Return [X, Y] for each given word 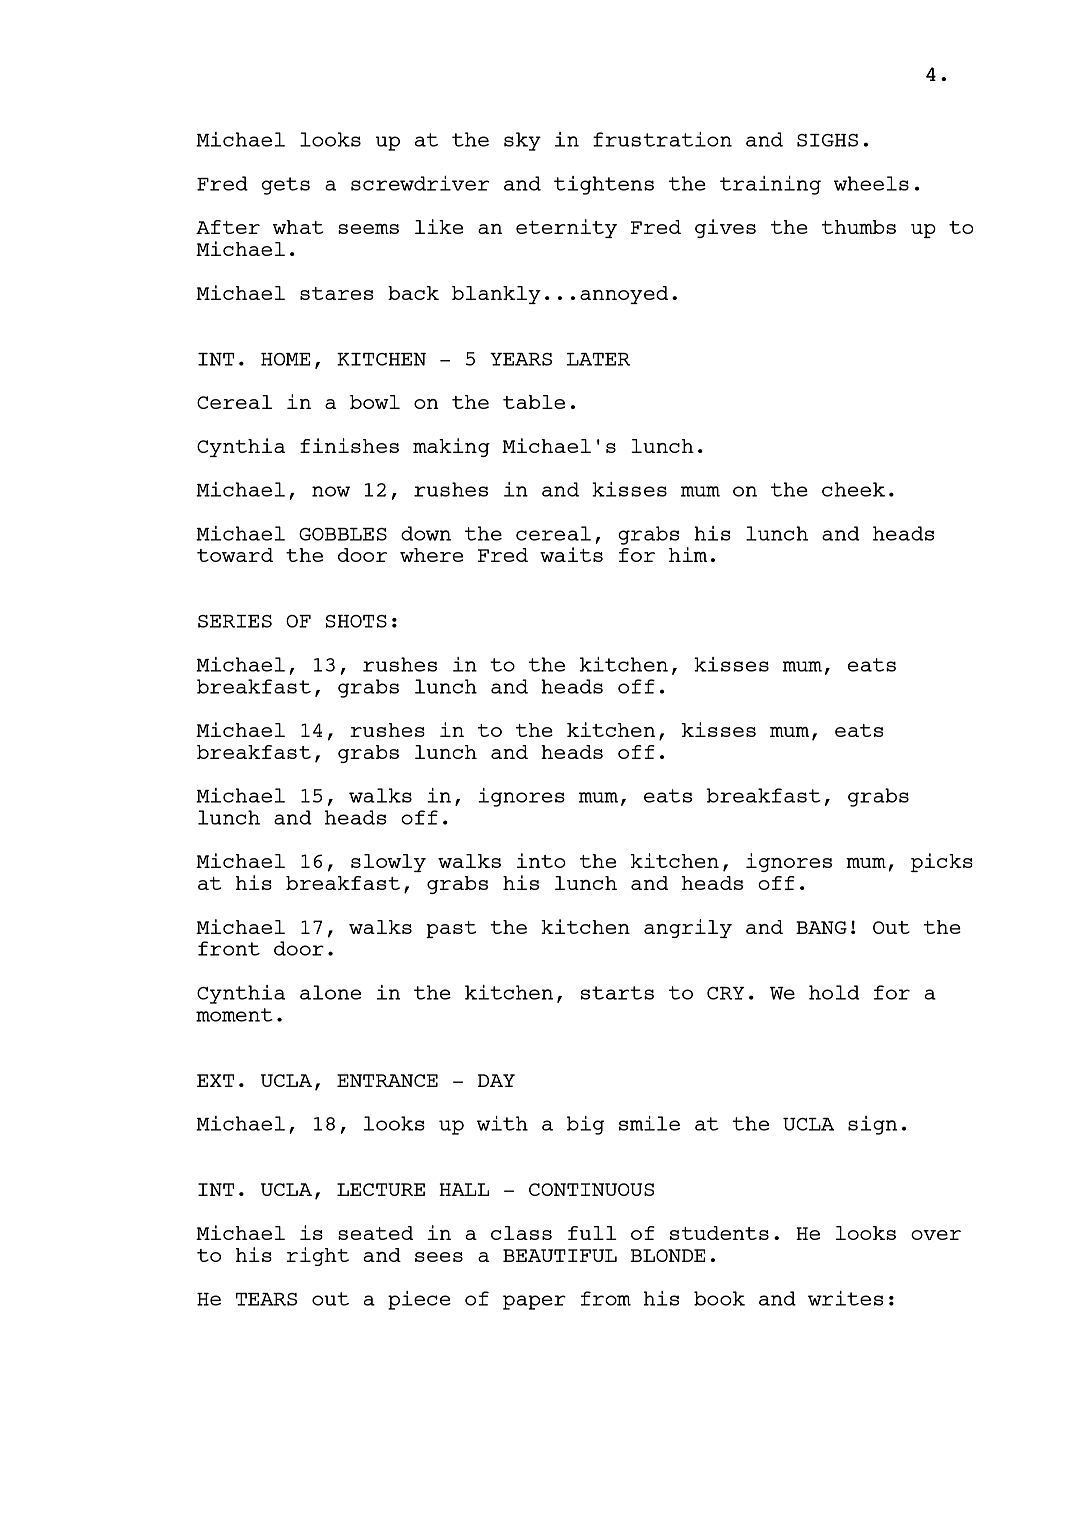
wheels [871, 183]
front [229, 948]
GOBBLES [343, 534]
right [318, 1256]
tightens [604, 185]
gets [286, 186]
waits [571, 554]
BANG [821, 927]
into [541, 860]
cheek [853, 489]
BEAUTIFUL [560, 1255]
